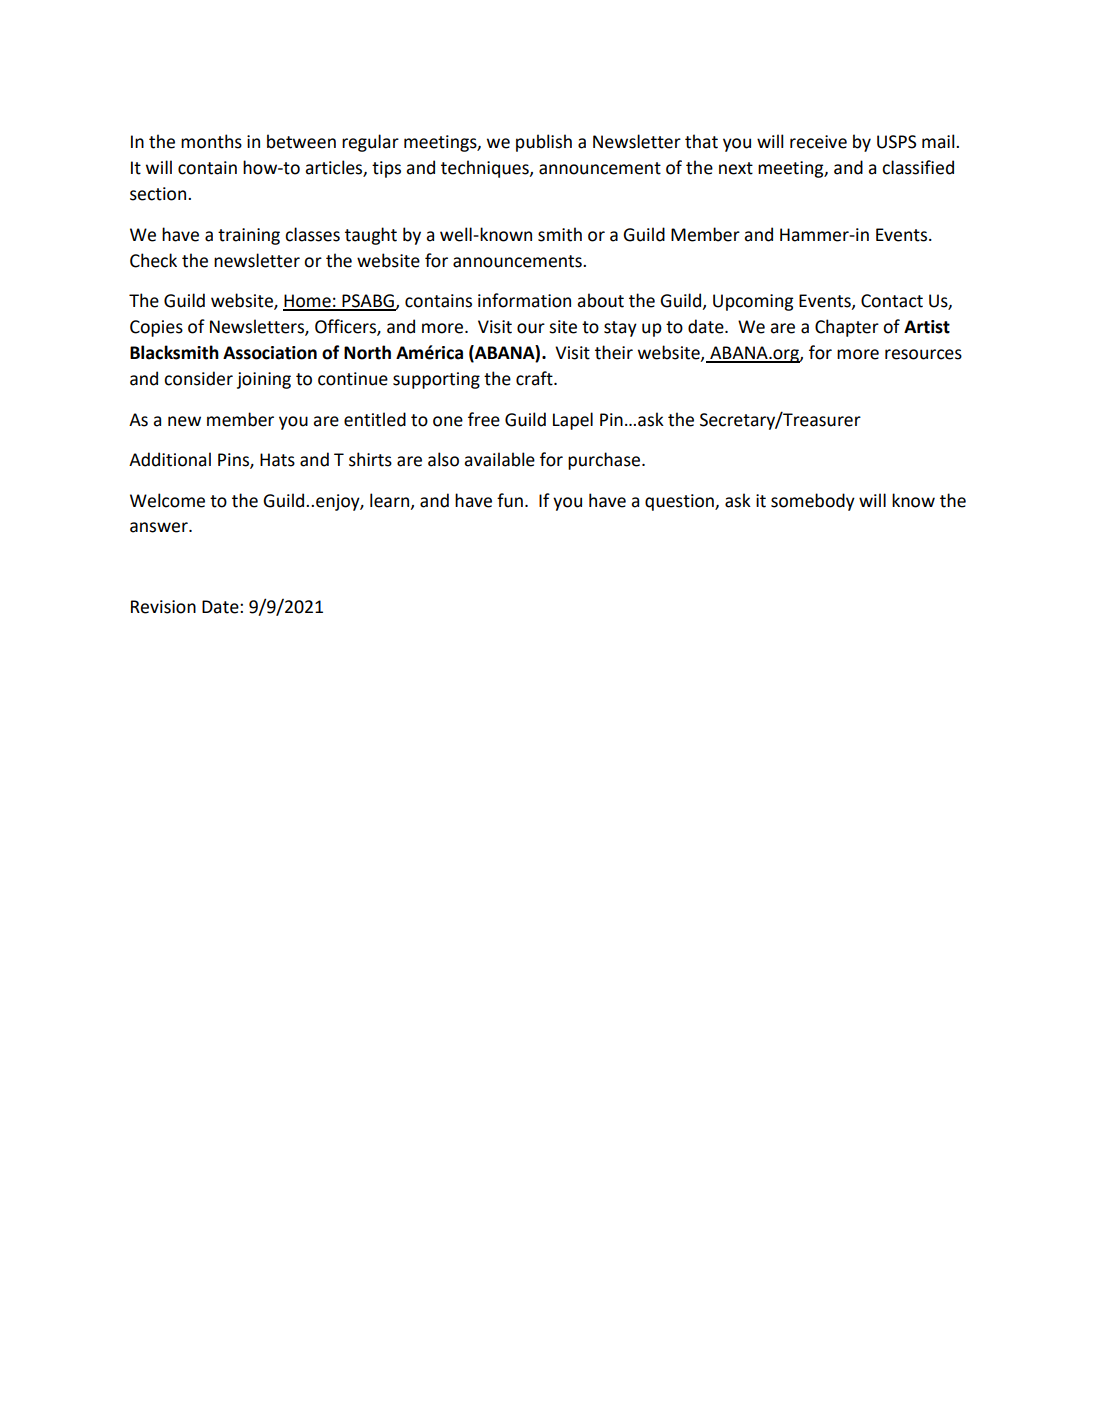 The width and height of the screenshot is (1100, 1423). What do you see at coordinates (264, 380) in the screenshot?
I see `joining` at bounding box center [264, 380].
